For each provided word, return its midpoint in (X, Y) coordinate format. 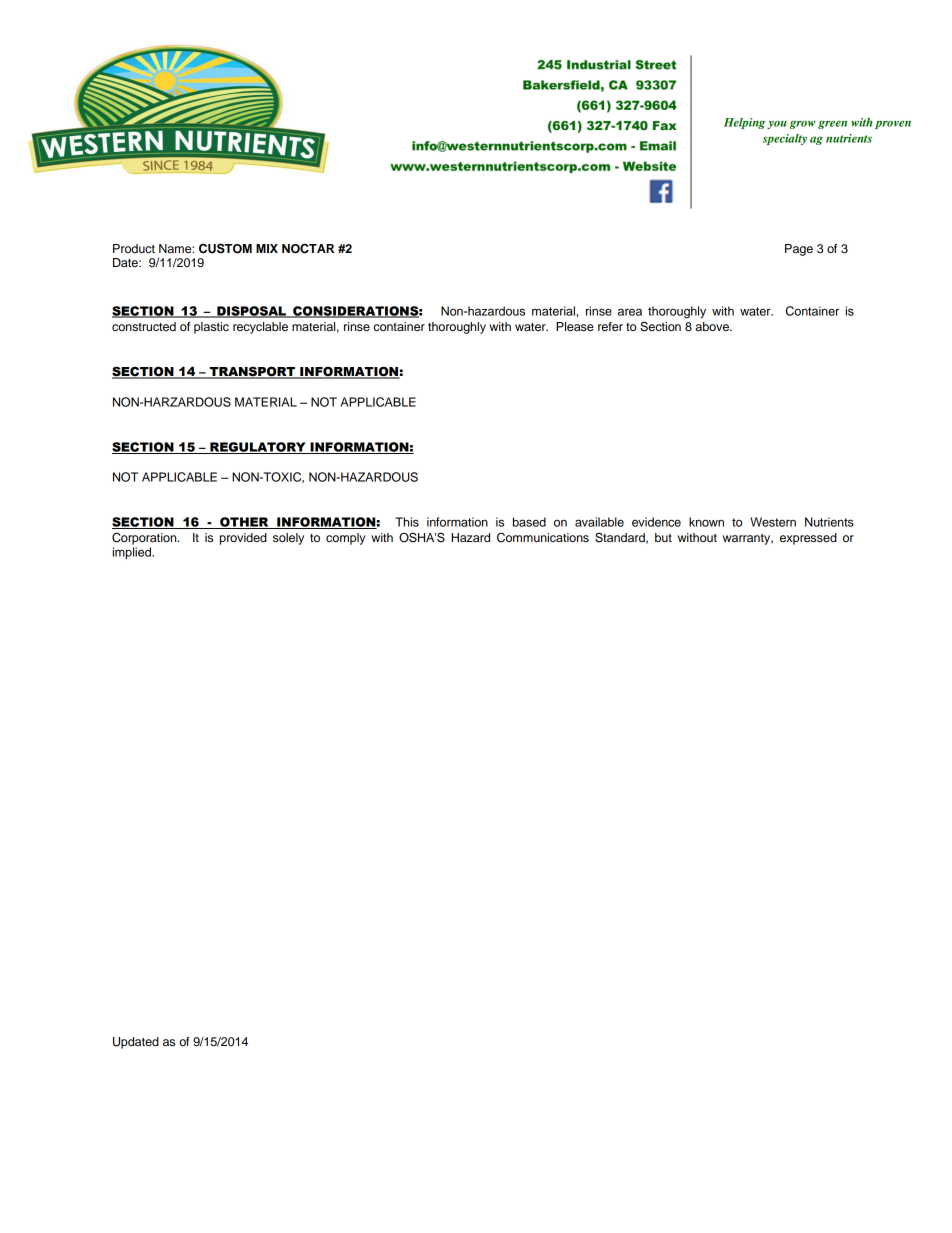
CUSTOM (225, 248)
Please (575, 326)
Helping (744, 123)
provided (243, 539)
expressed (808, 539)
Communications (543, 537)
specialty (785, 139)
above (713, 326)
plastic (211, 328)
